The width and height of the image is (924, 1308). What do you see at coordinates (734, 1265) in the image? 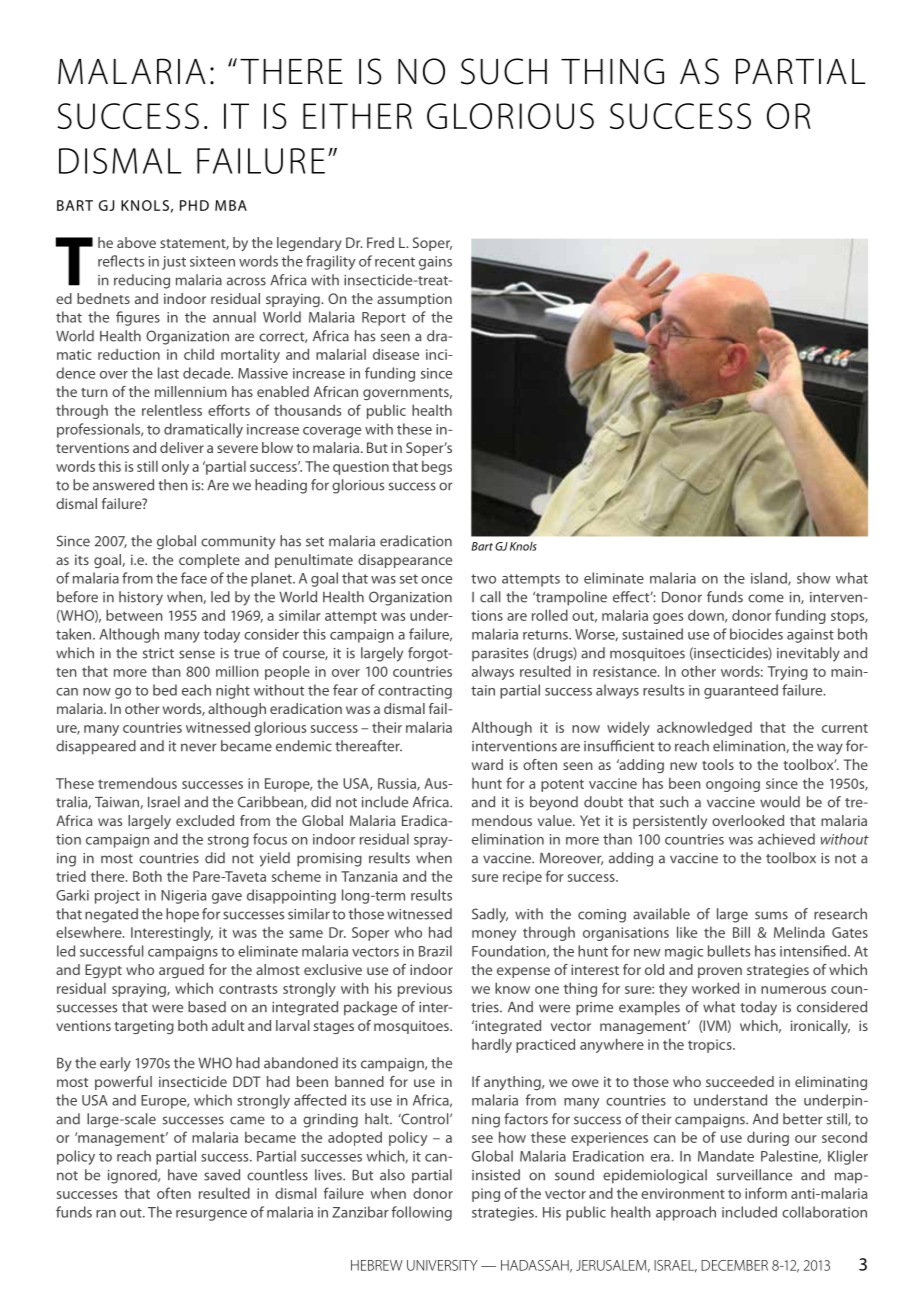
I see `DECEMBER` at bounding box center [734, 1265].
